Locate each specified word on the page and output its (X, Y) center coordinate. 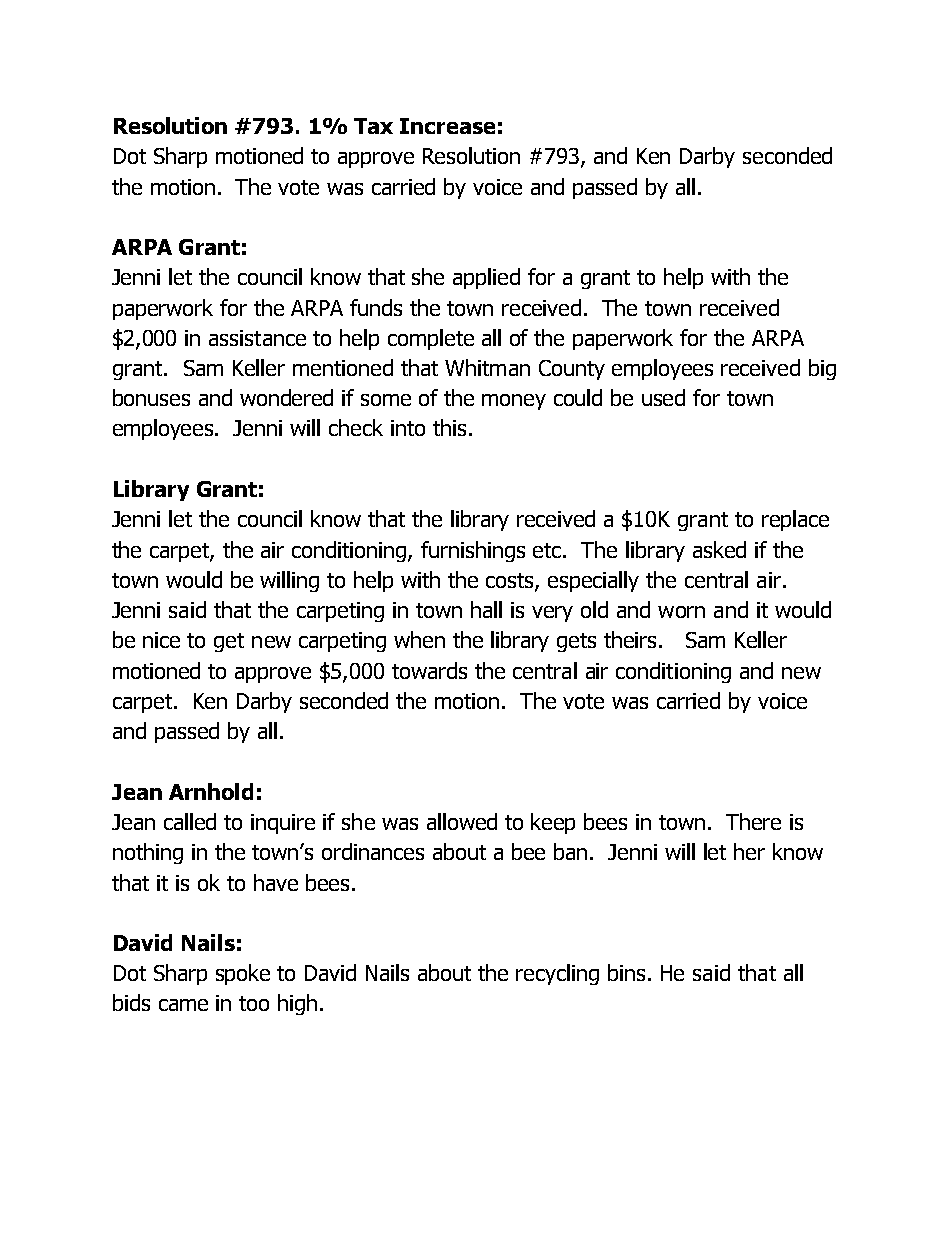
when (419, 639)
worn (681, 612)
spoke (243, 974)
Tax (373, 126)
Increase (447, 126)
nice (161, 640)
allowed (462, 821)
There (753, 821)
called (190, 821)
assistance (257, 338)
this (449, 427)
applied (486, 278)
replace (795, 520)
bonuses (151, 397)
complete (431, 339)
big (822, 369)
